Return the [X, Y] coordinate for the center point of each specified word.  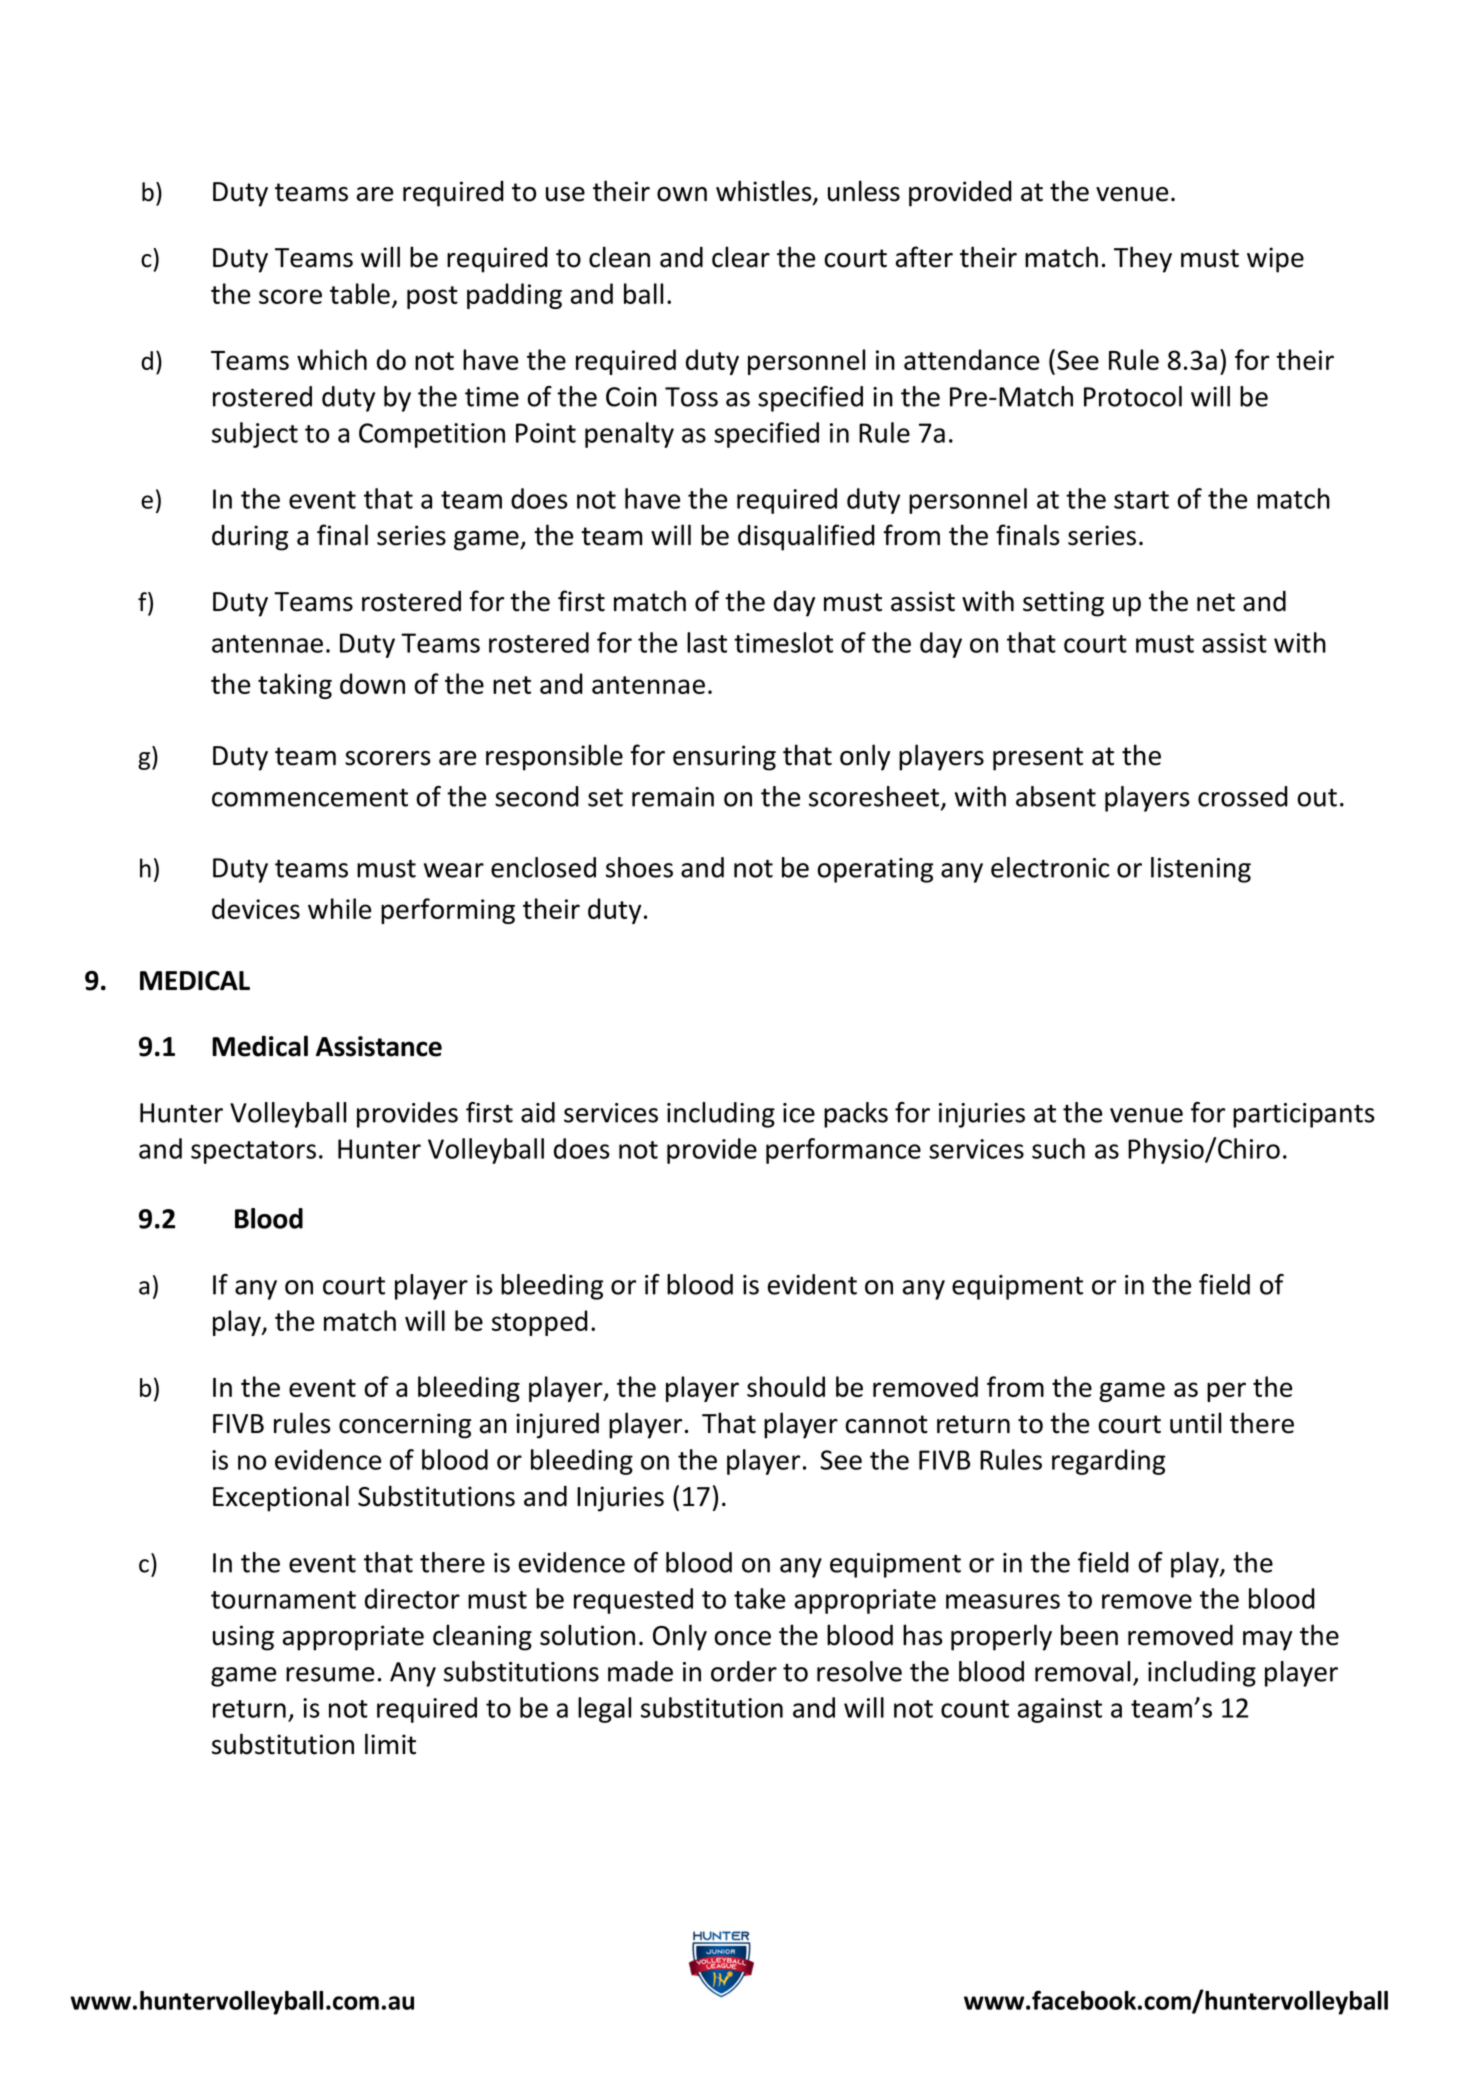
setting [1063, 604]
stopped [540, 1323]
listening [1201, 870]
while [339, 908]
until [1195, 1423]
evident [812, 1284]
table [360, 293]
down [372, 683]
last [707, 642]
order [744, 1671]
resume [330, 1674]
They [1143, 259]
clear [741, 257]
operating [875, 870]
